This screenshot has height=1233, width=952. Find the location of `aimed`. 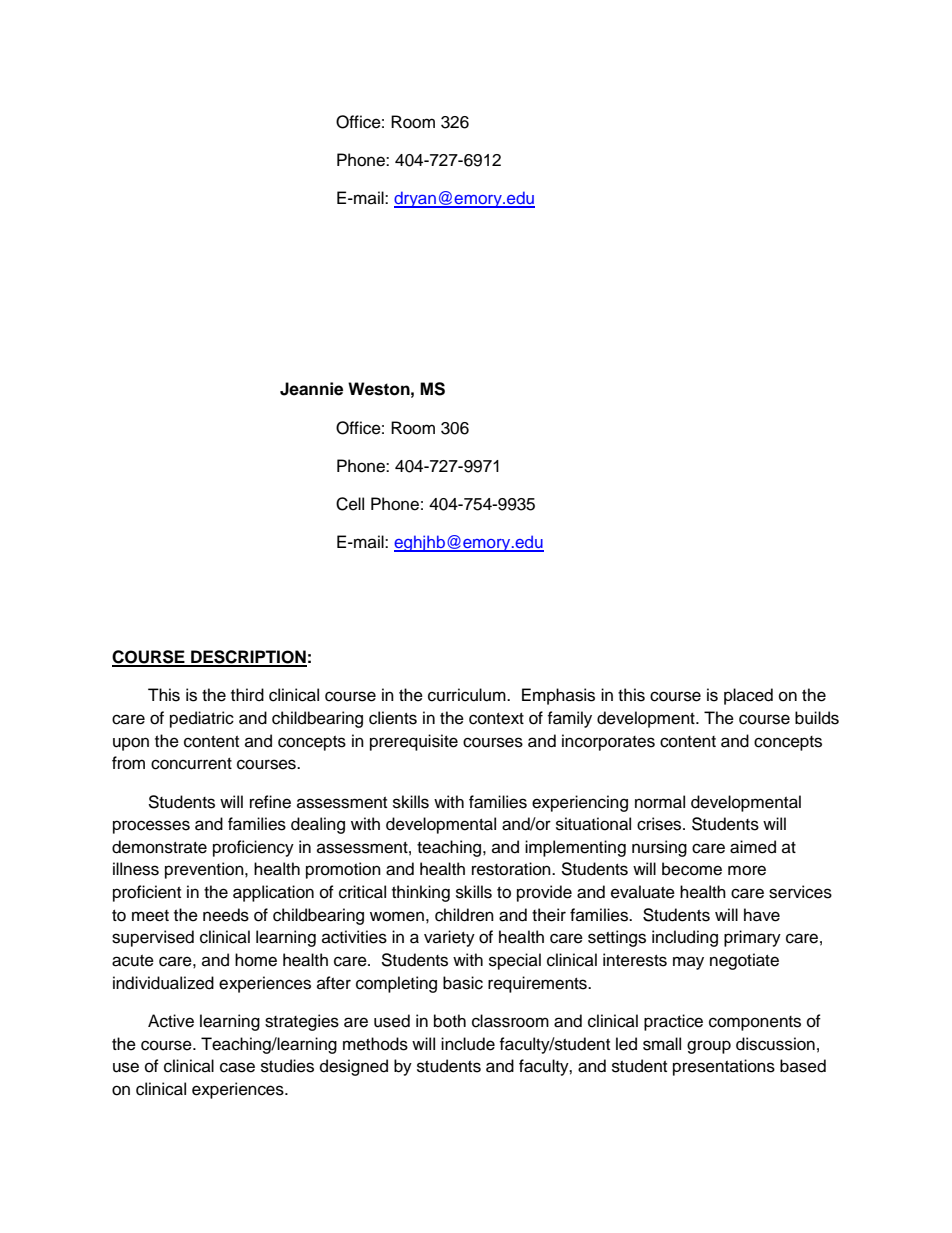

aimed is located at coordinates (753, 847).
